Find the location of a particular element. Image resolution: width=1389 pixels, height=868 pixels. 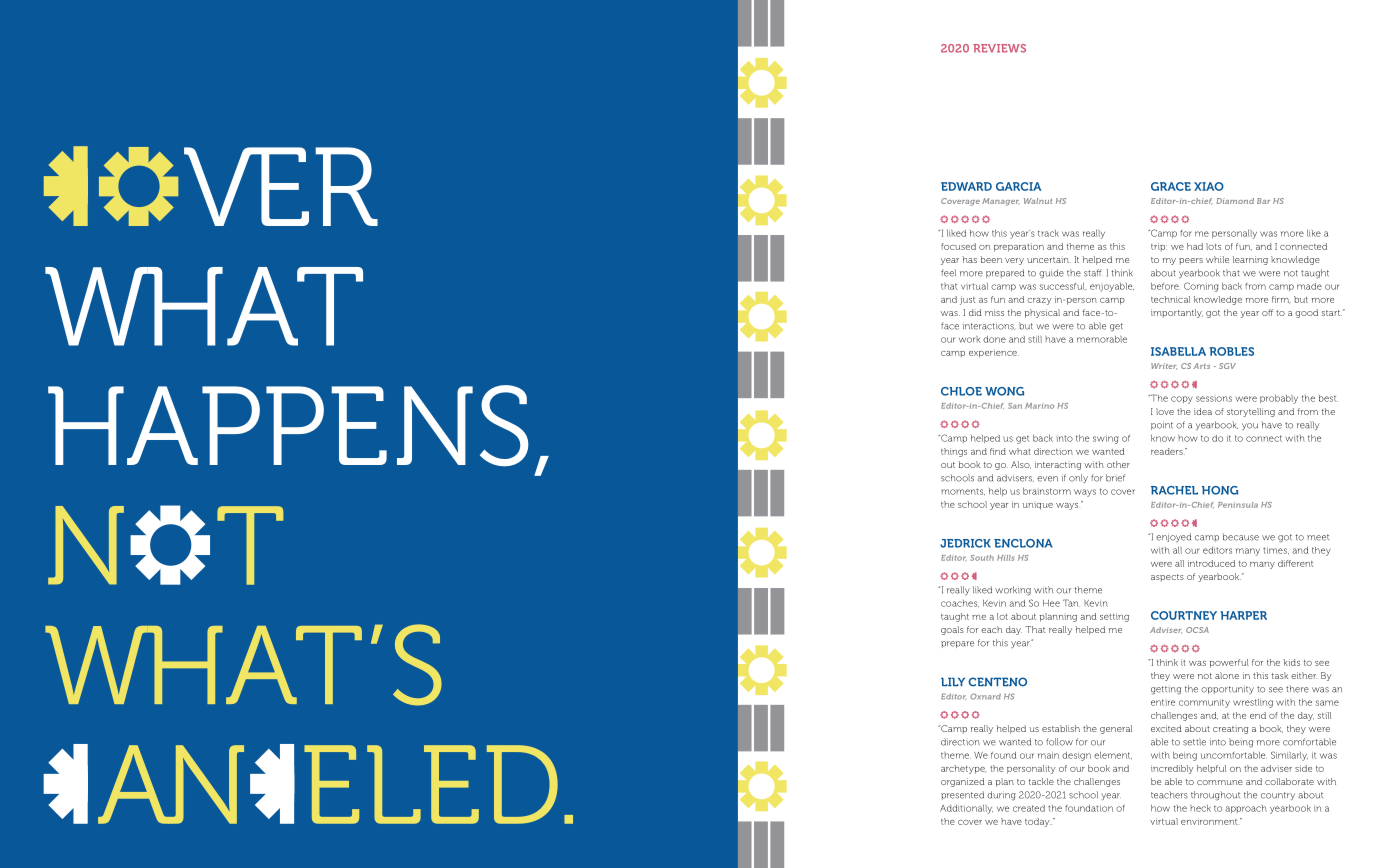

XIAO is located at coordinates (1209, 186).
